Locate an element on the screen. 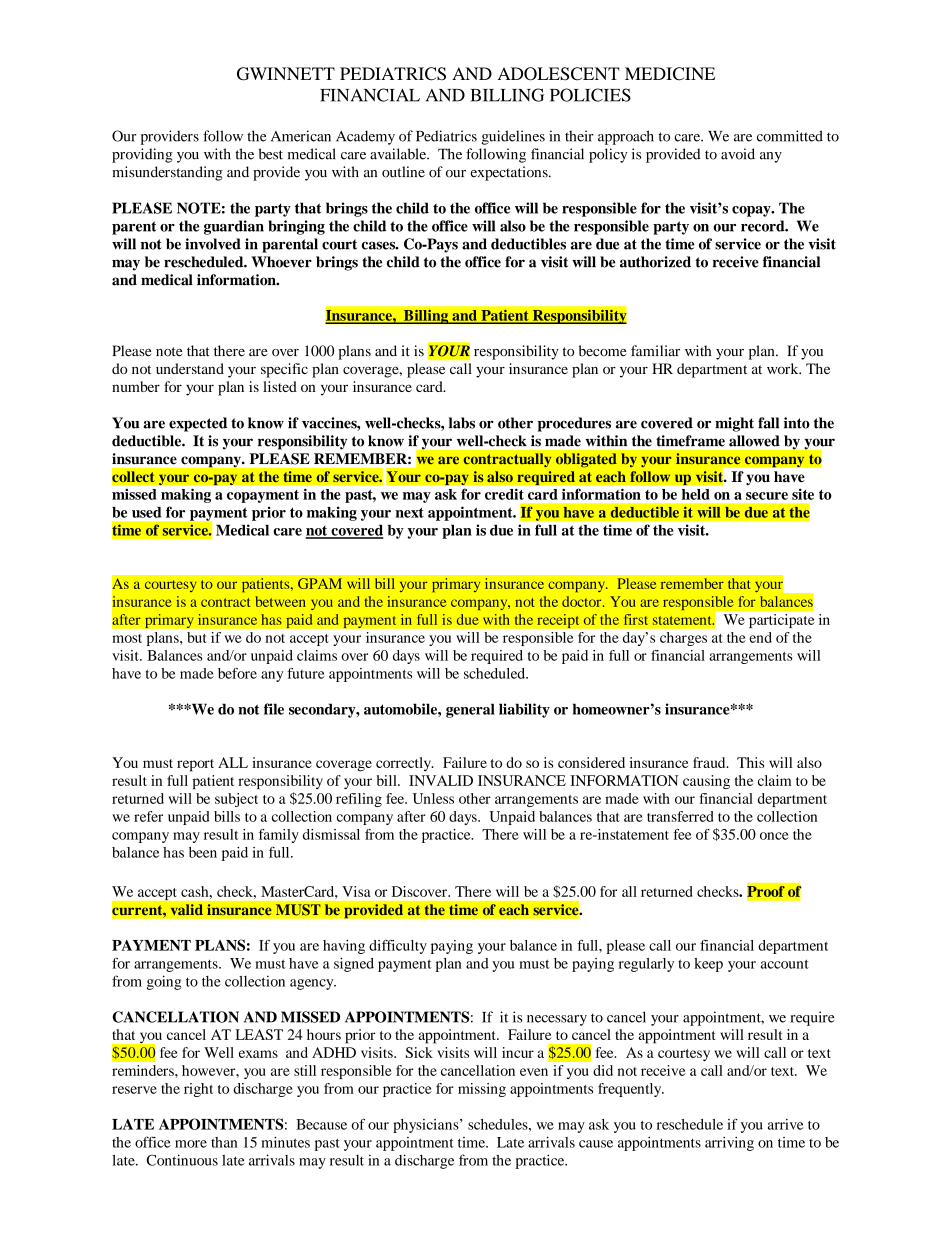 The width and height of the screenshot is (952, 1233). avoid is located at coordinates (738, 154).
